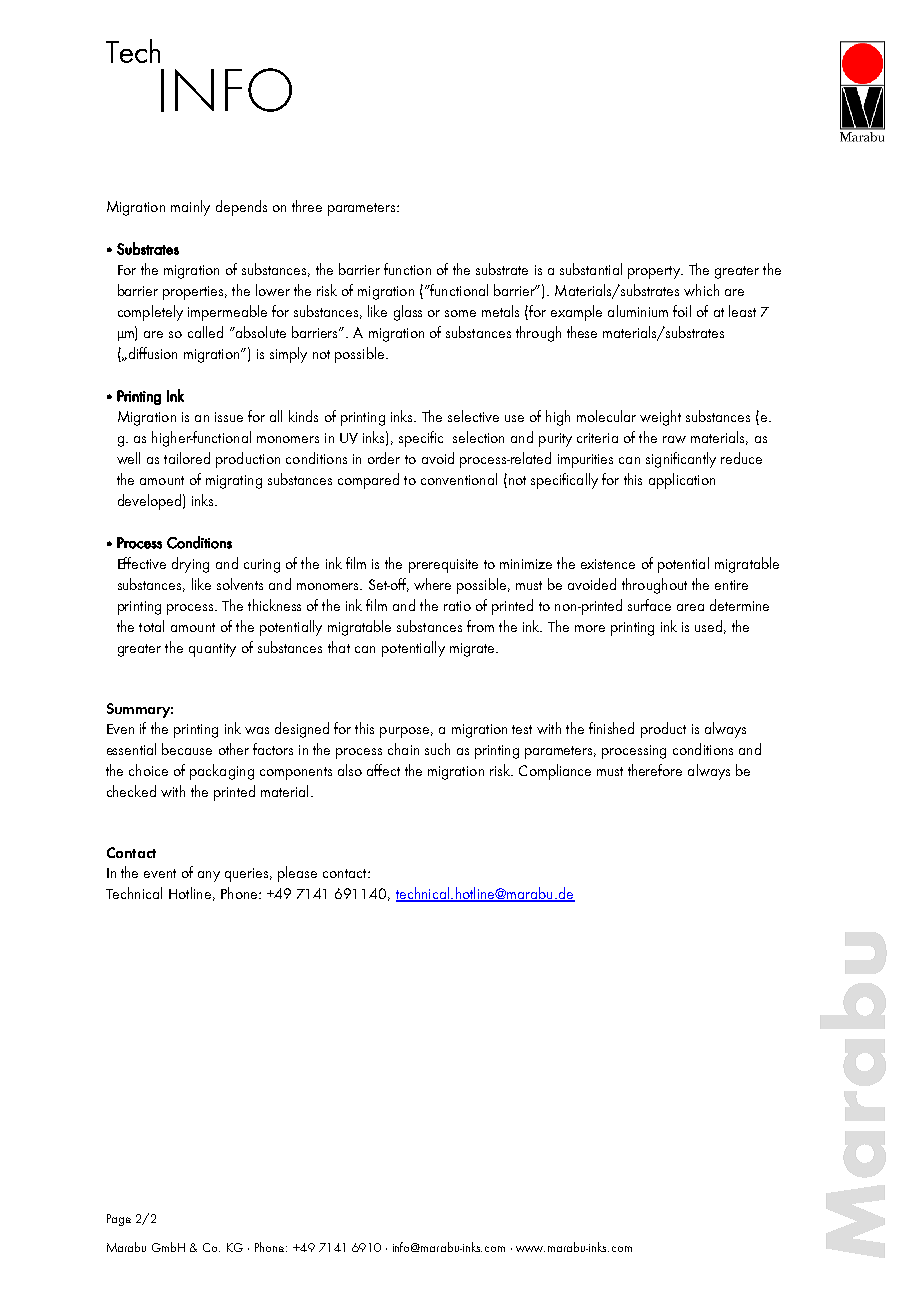  I want to click on Page, so click(119, 1220).
